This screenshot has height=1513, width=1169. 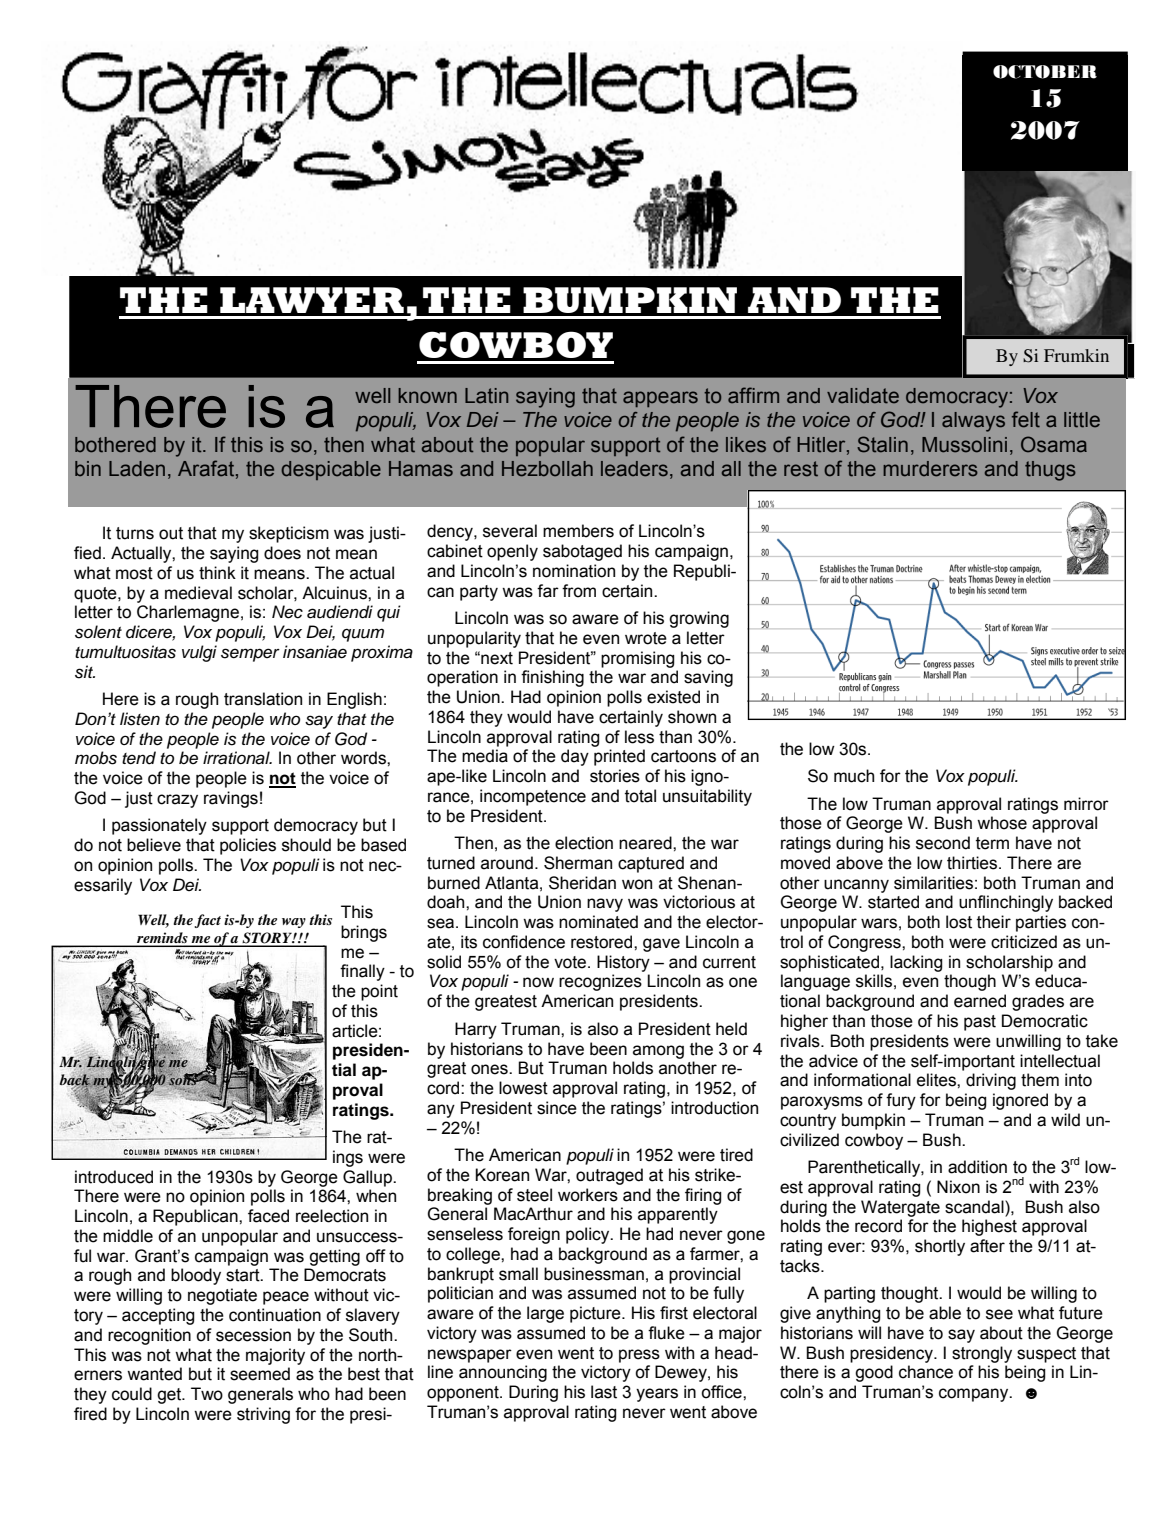 What do you see at coordinates (162, 939) in the screenshot?
I see `reminds` at bounding box center [162, 939].
